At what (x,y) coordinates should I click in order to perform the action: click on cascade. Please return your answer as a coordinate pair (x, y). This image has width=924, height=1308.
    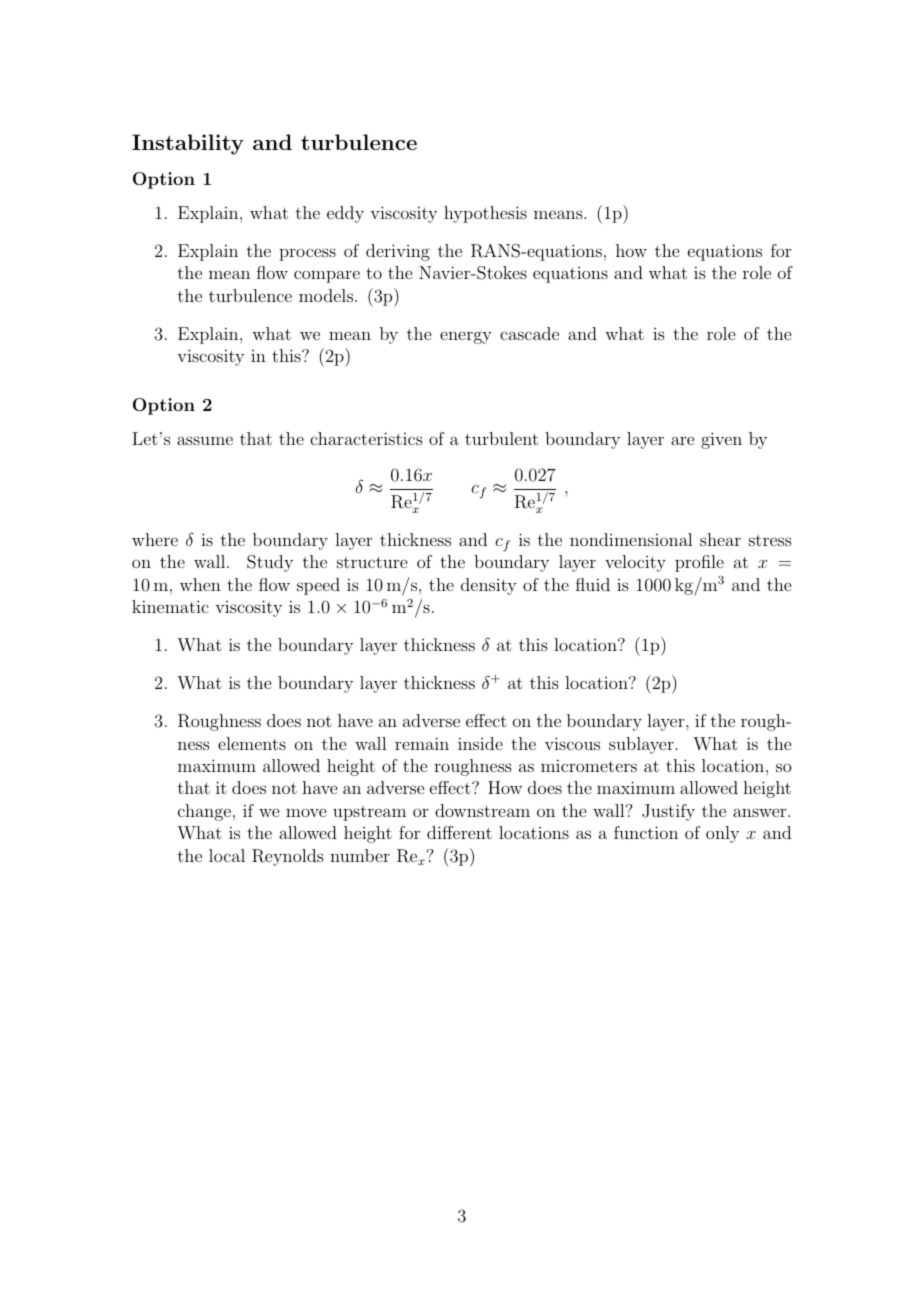
    Looking at the image, I should click on (529, 333).
